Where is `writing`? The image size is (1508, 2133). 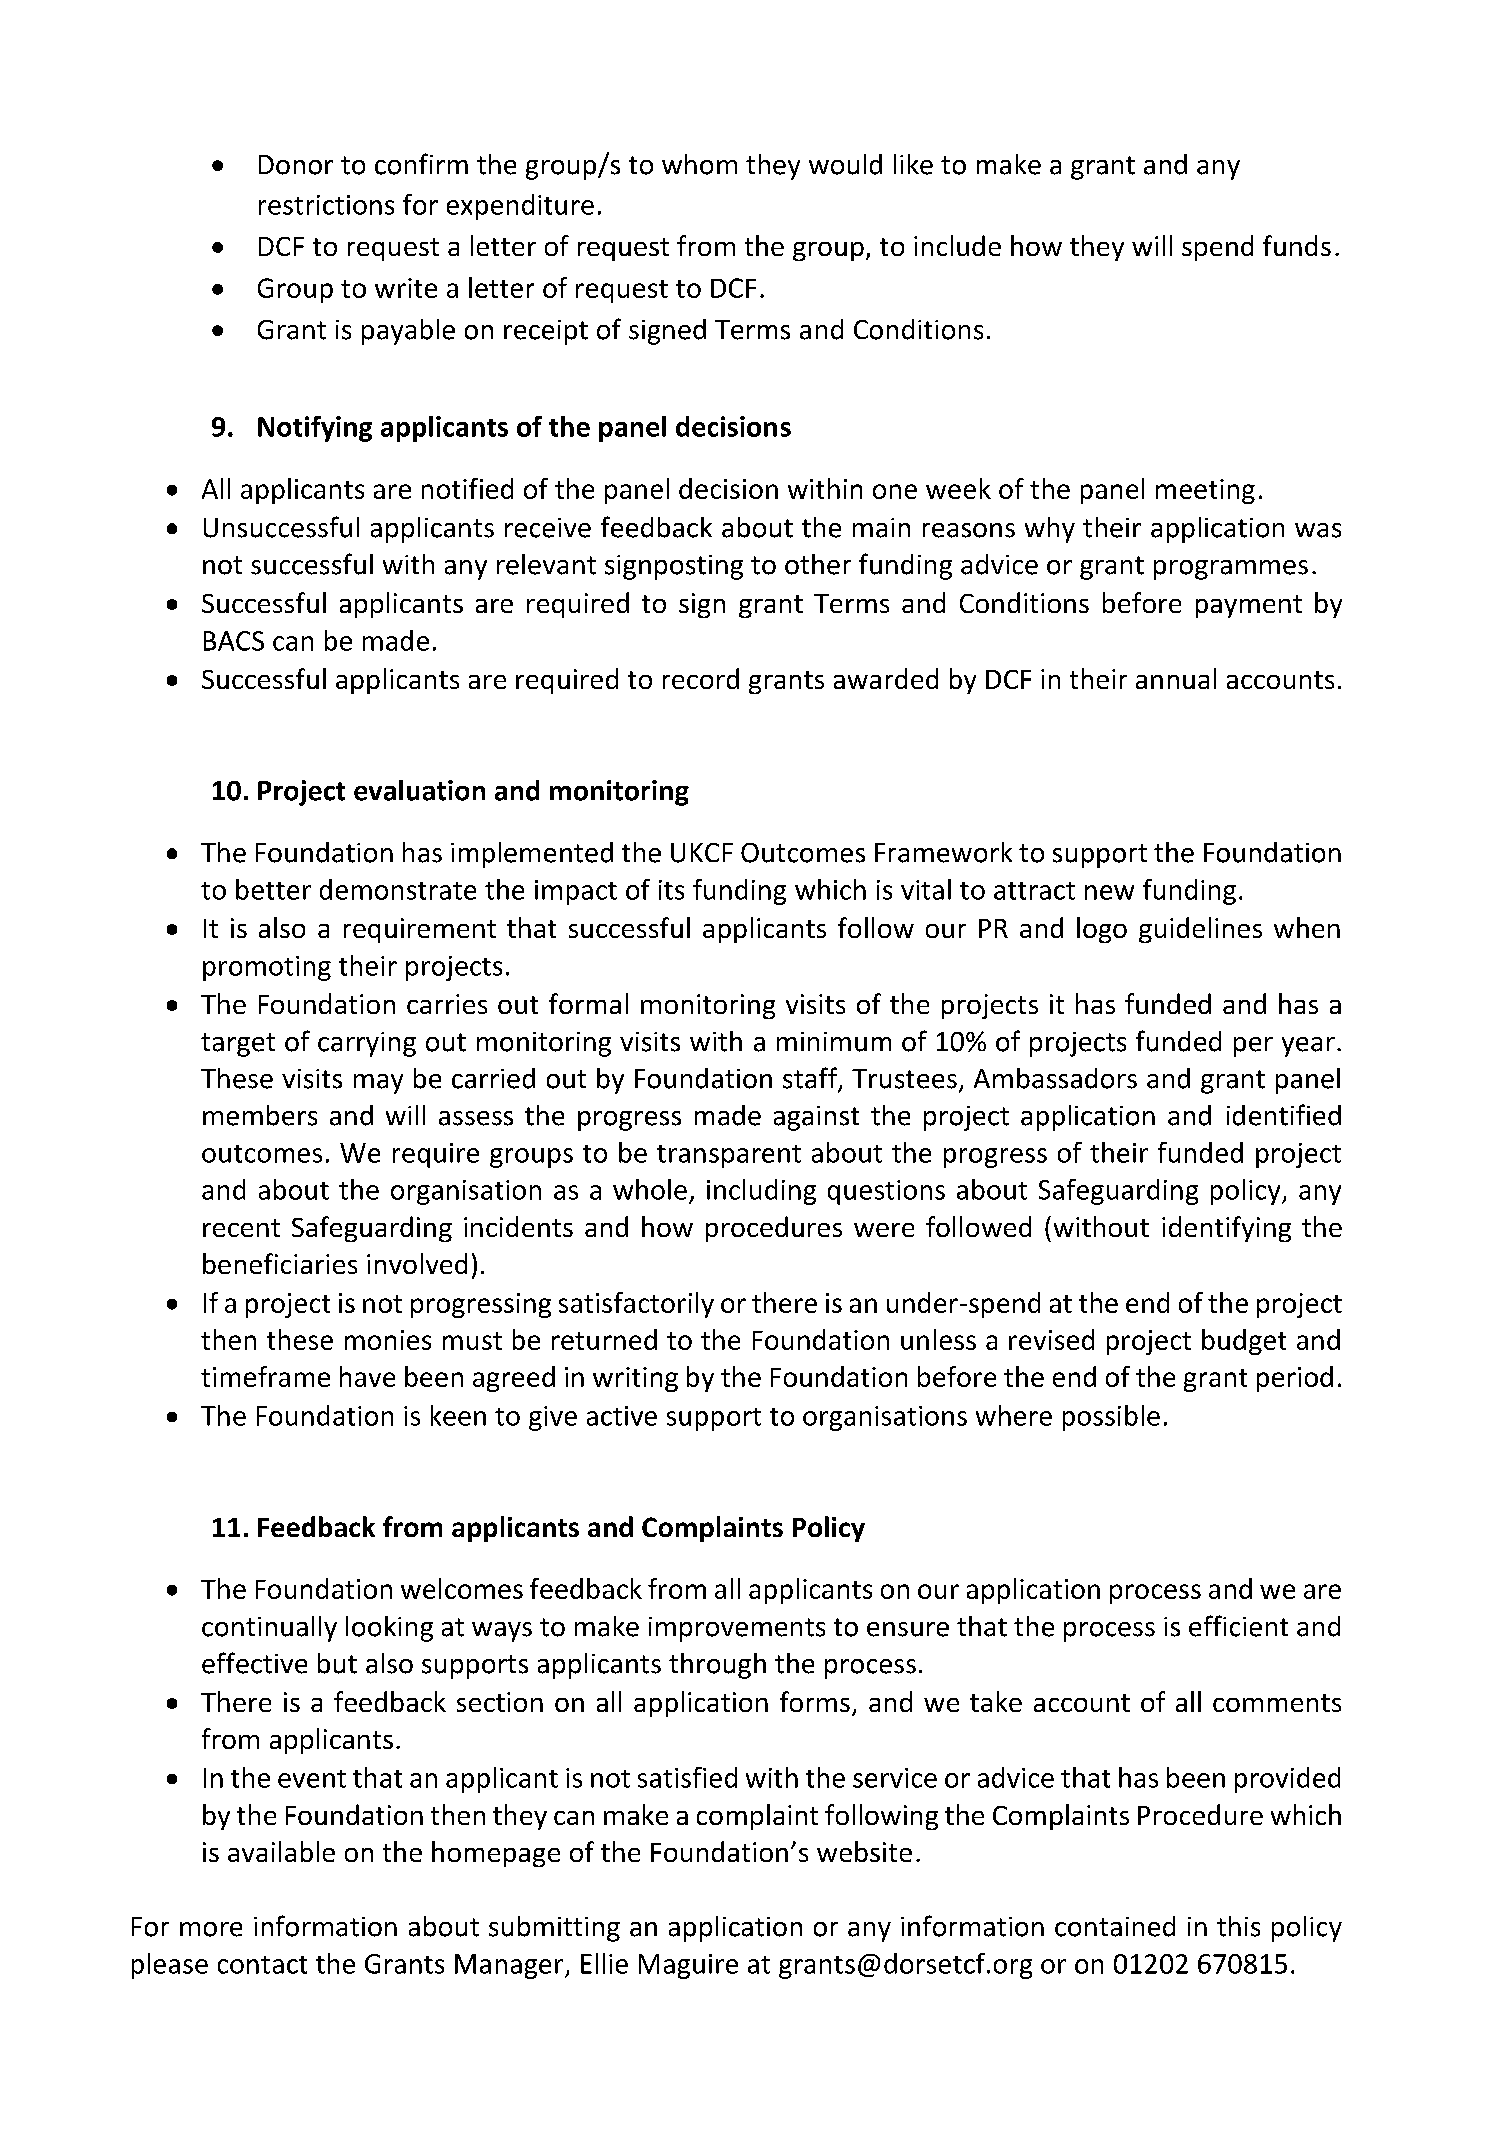
writing is located at coordinates (635, 1379).
